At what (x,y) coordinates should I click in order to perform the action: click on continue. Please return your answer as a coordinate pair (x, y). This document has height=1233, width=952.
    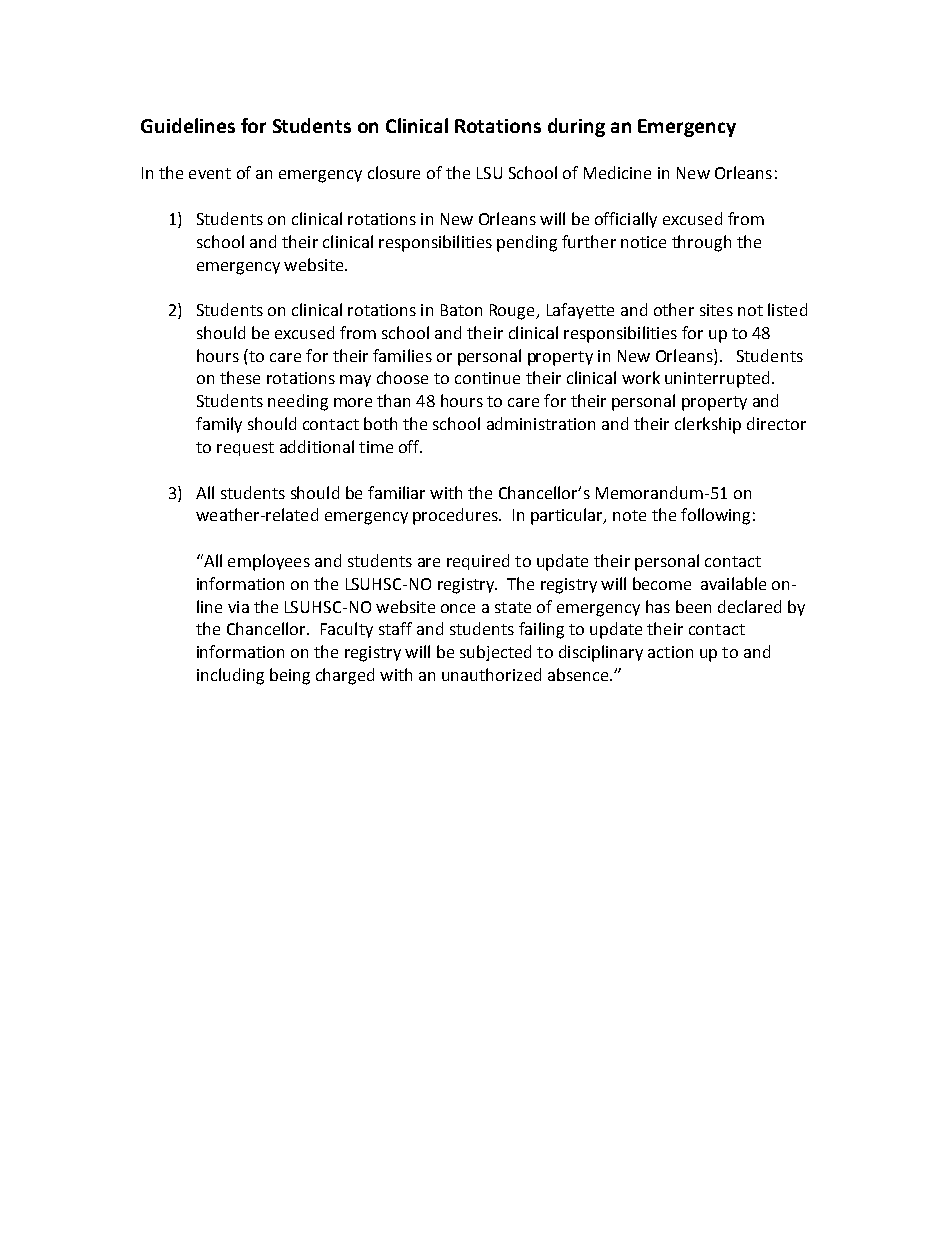
    Looking at the image, I should click on (487, 378).
